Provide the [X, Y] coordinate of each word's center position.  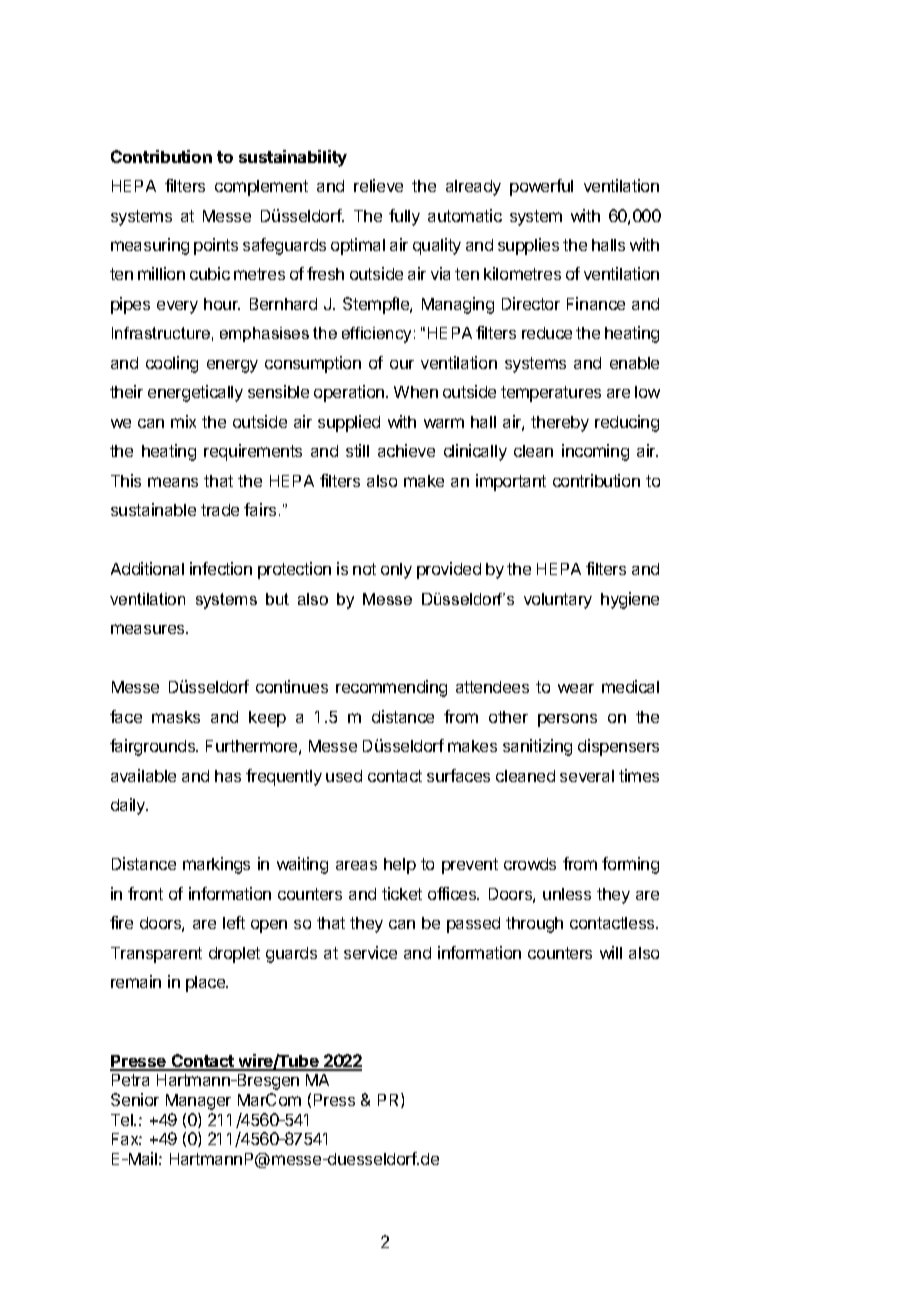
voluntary [558, 601]
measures [149, 629]
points [216, 246]
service [370, 952]
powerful [541, 187]
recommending [391, 688]
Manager [198, 1102]
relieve [378, 185]
